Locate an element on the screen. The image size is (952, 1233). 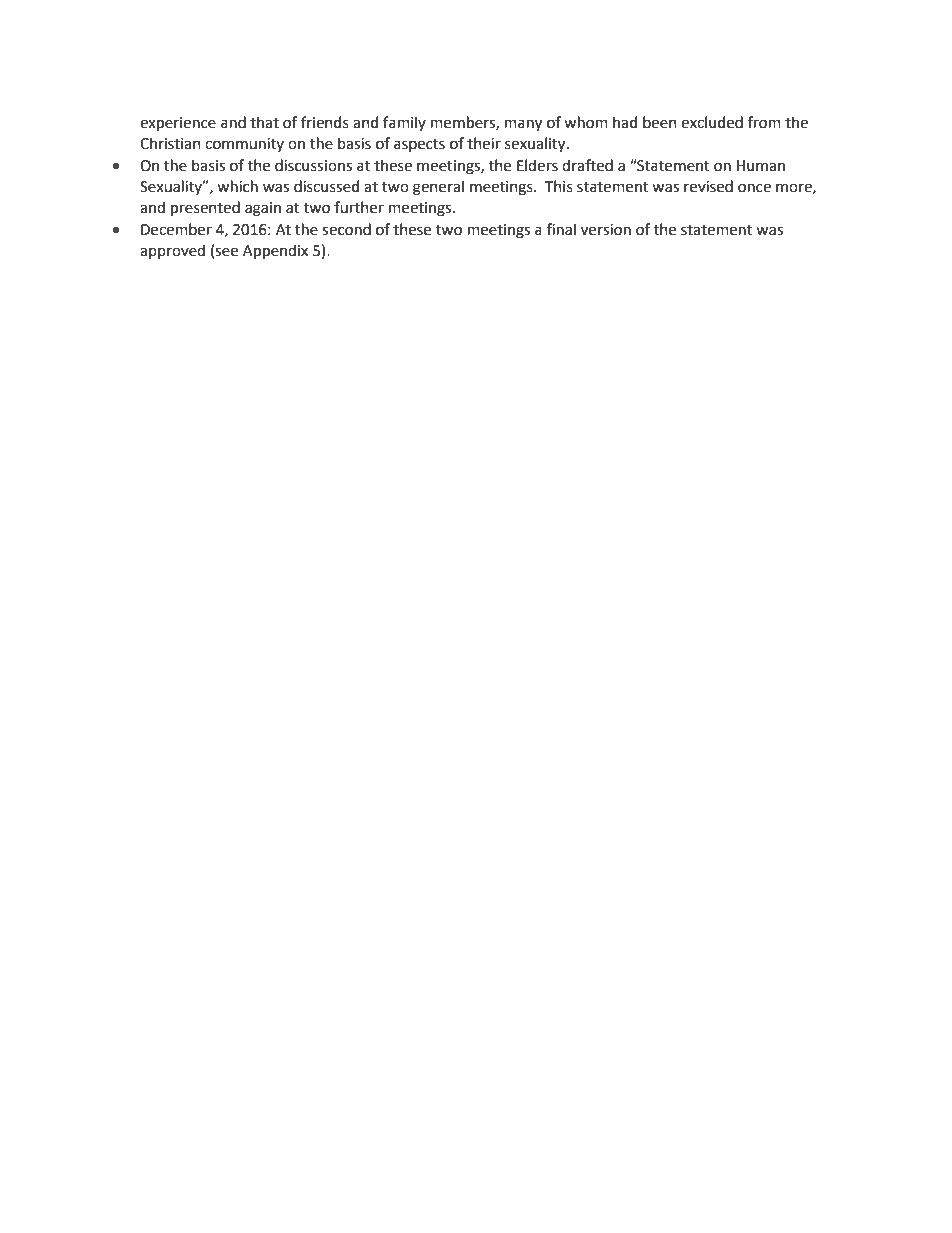
which is located at coordinates (237, 186).
